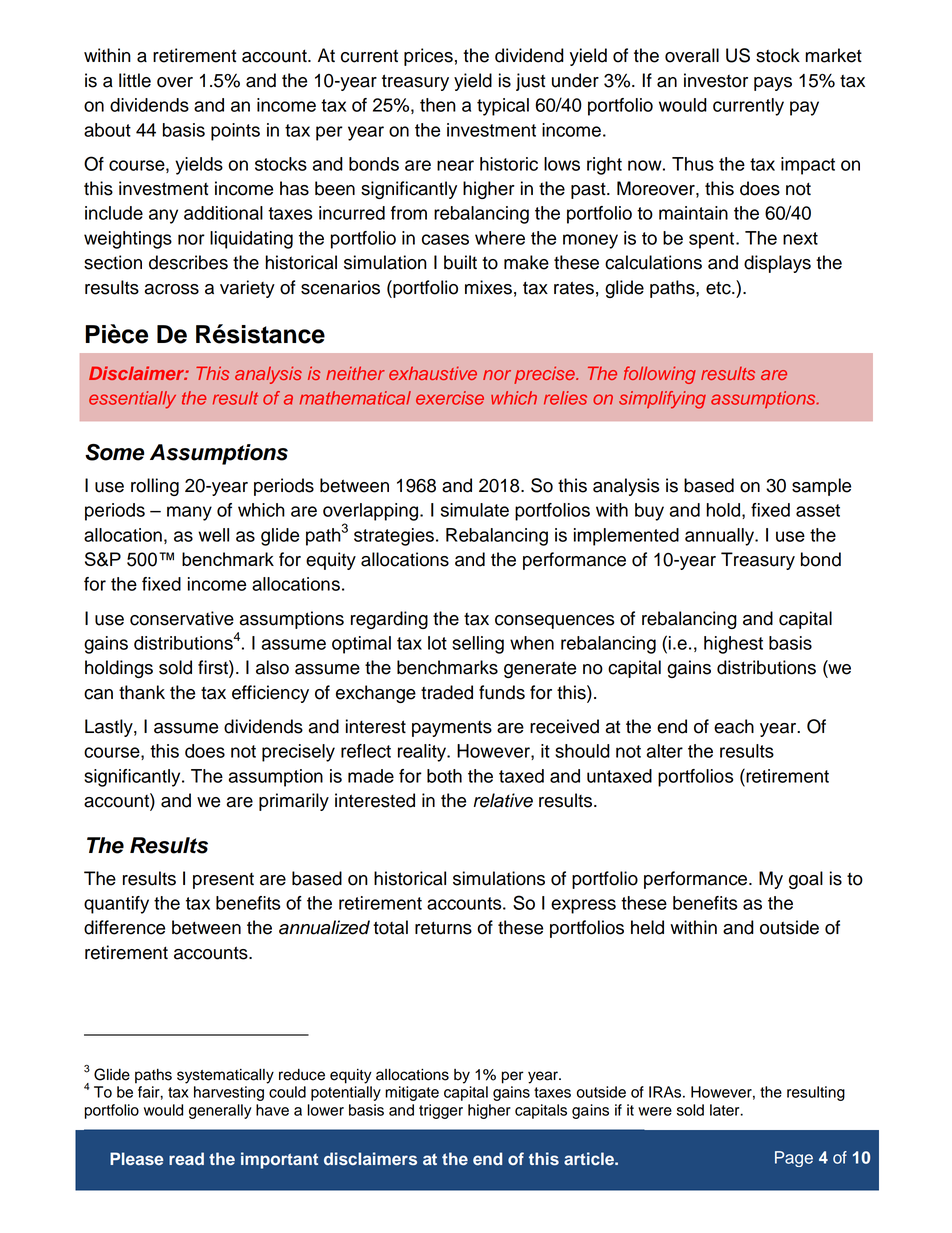 The image size is (952, 1233). What do you see at coordinates (773, 84) in the screenshot?
I see `pays` at bounding box center [773, 84].
